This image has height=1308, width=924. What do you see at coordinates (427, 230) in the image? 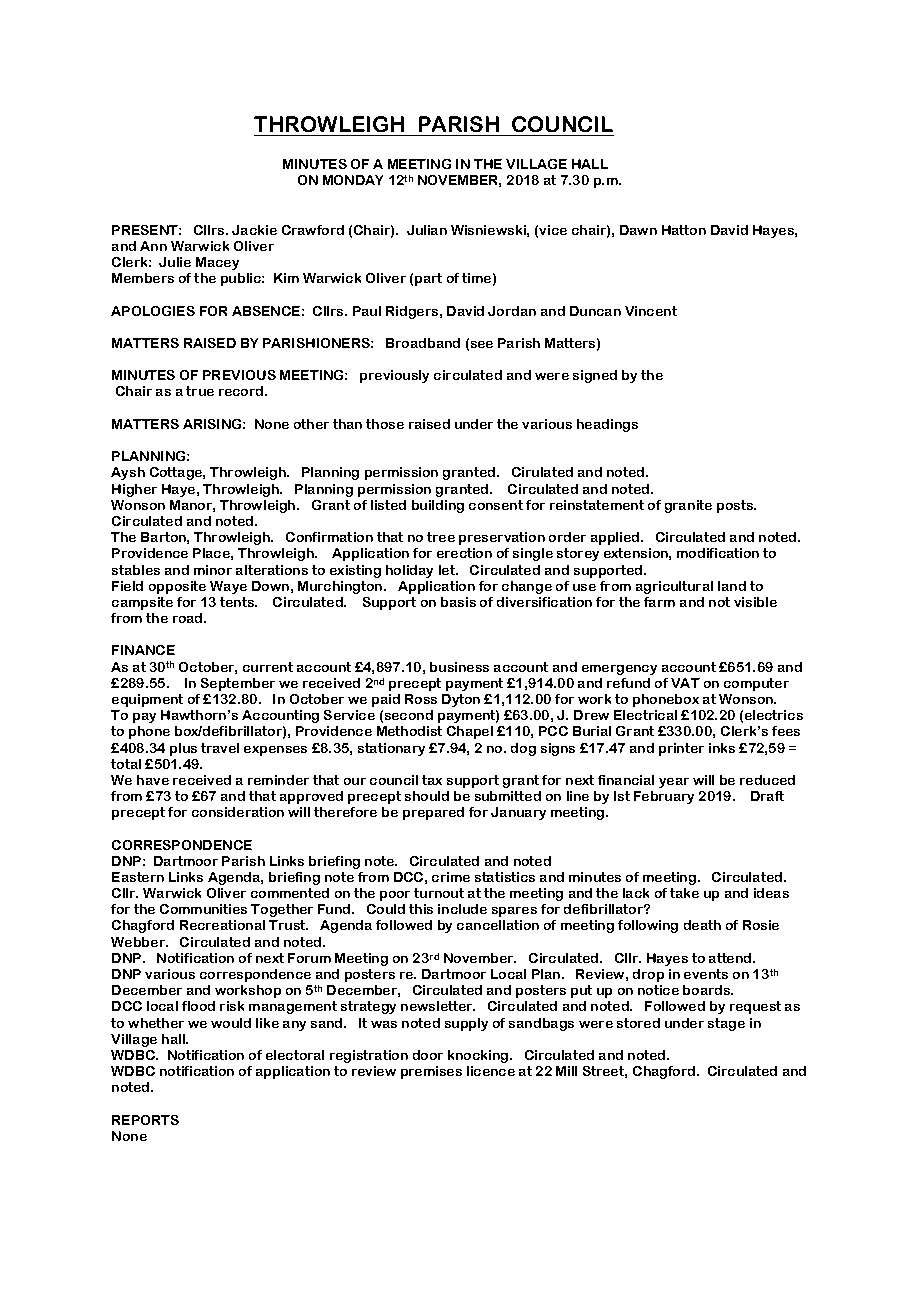
I see `Julian` at bounding box center [427, 230].
